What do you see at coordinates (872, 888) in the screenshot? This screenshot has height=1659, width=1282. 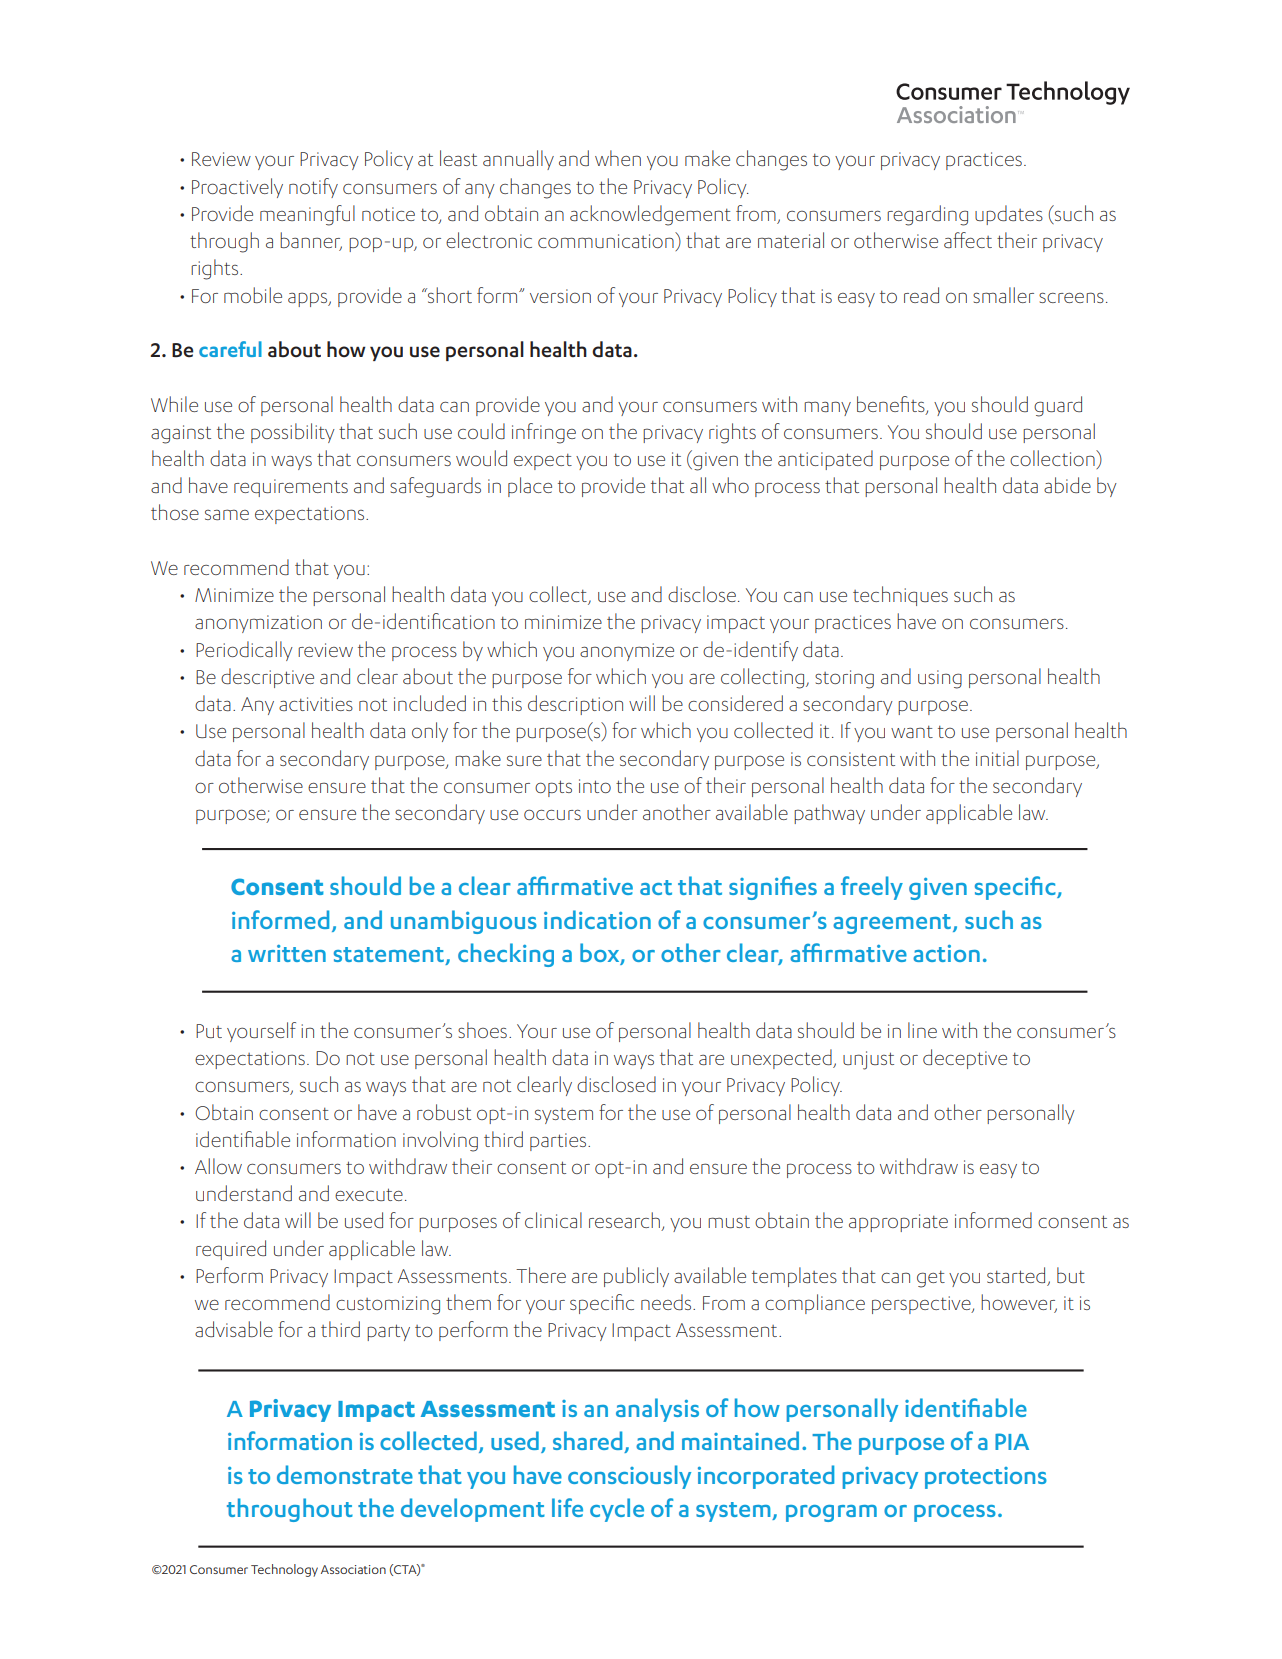 I see `freely` at bounding box center [872, 888].
